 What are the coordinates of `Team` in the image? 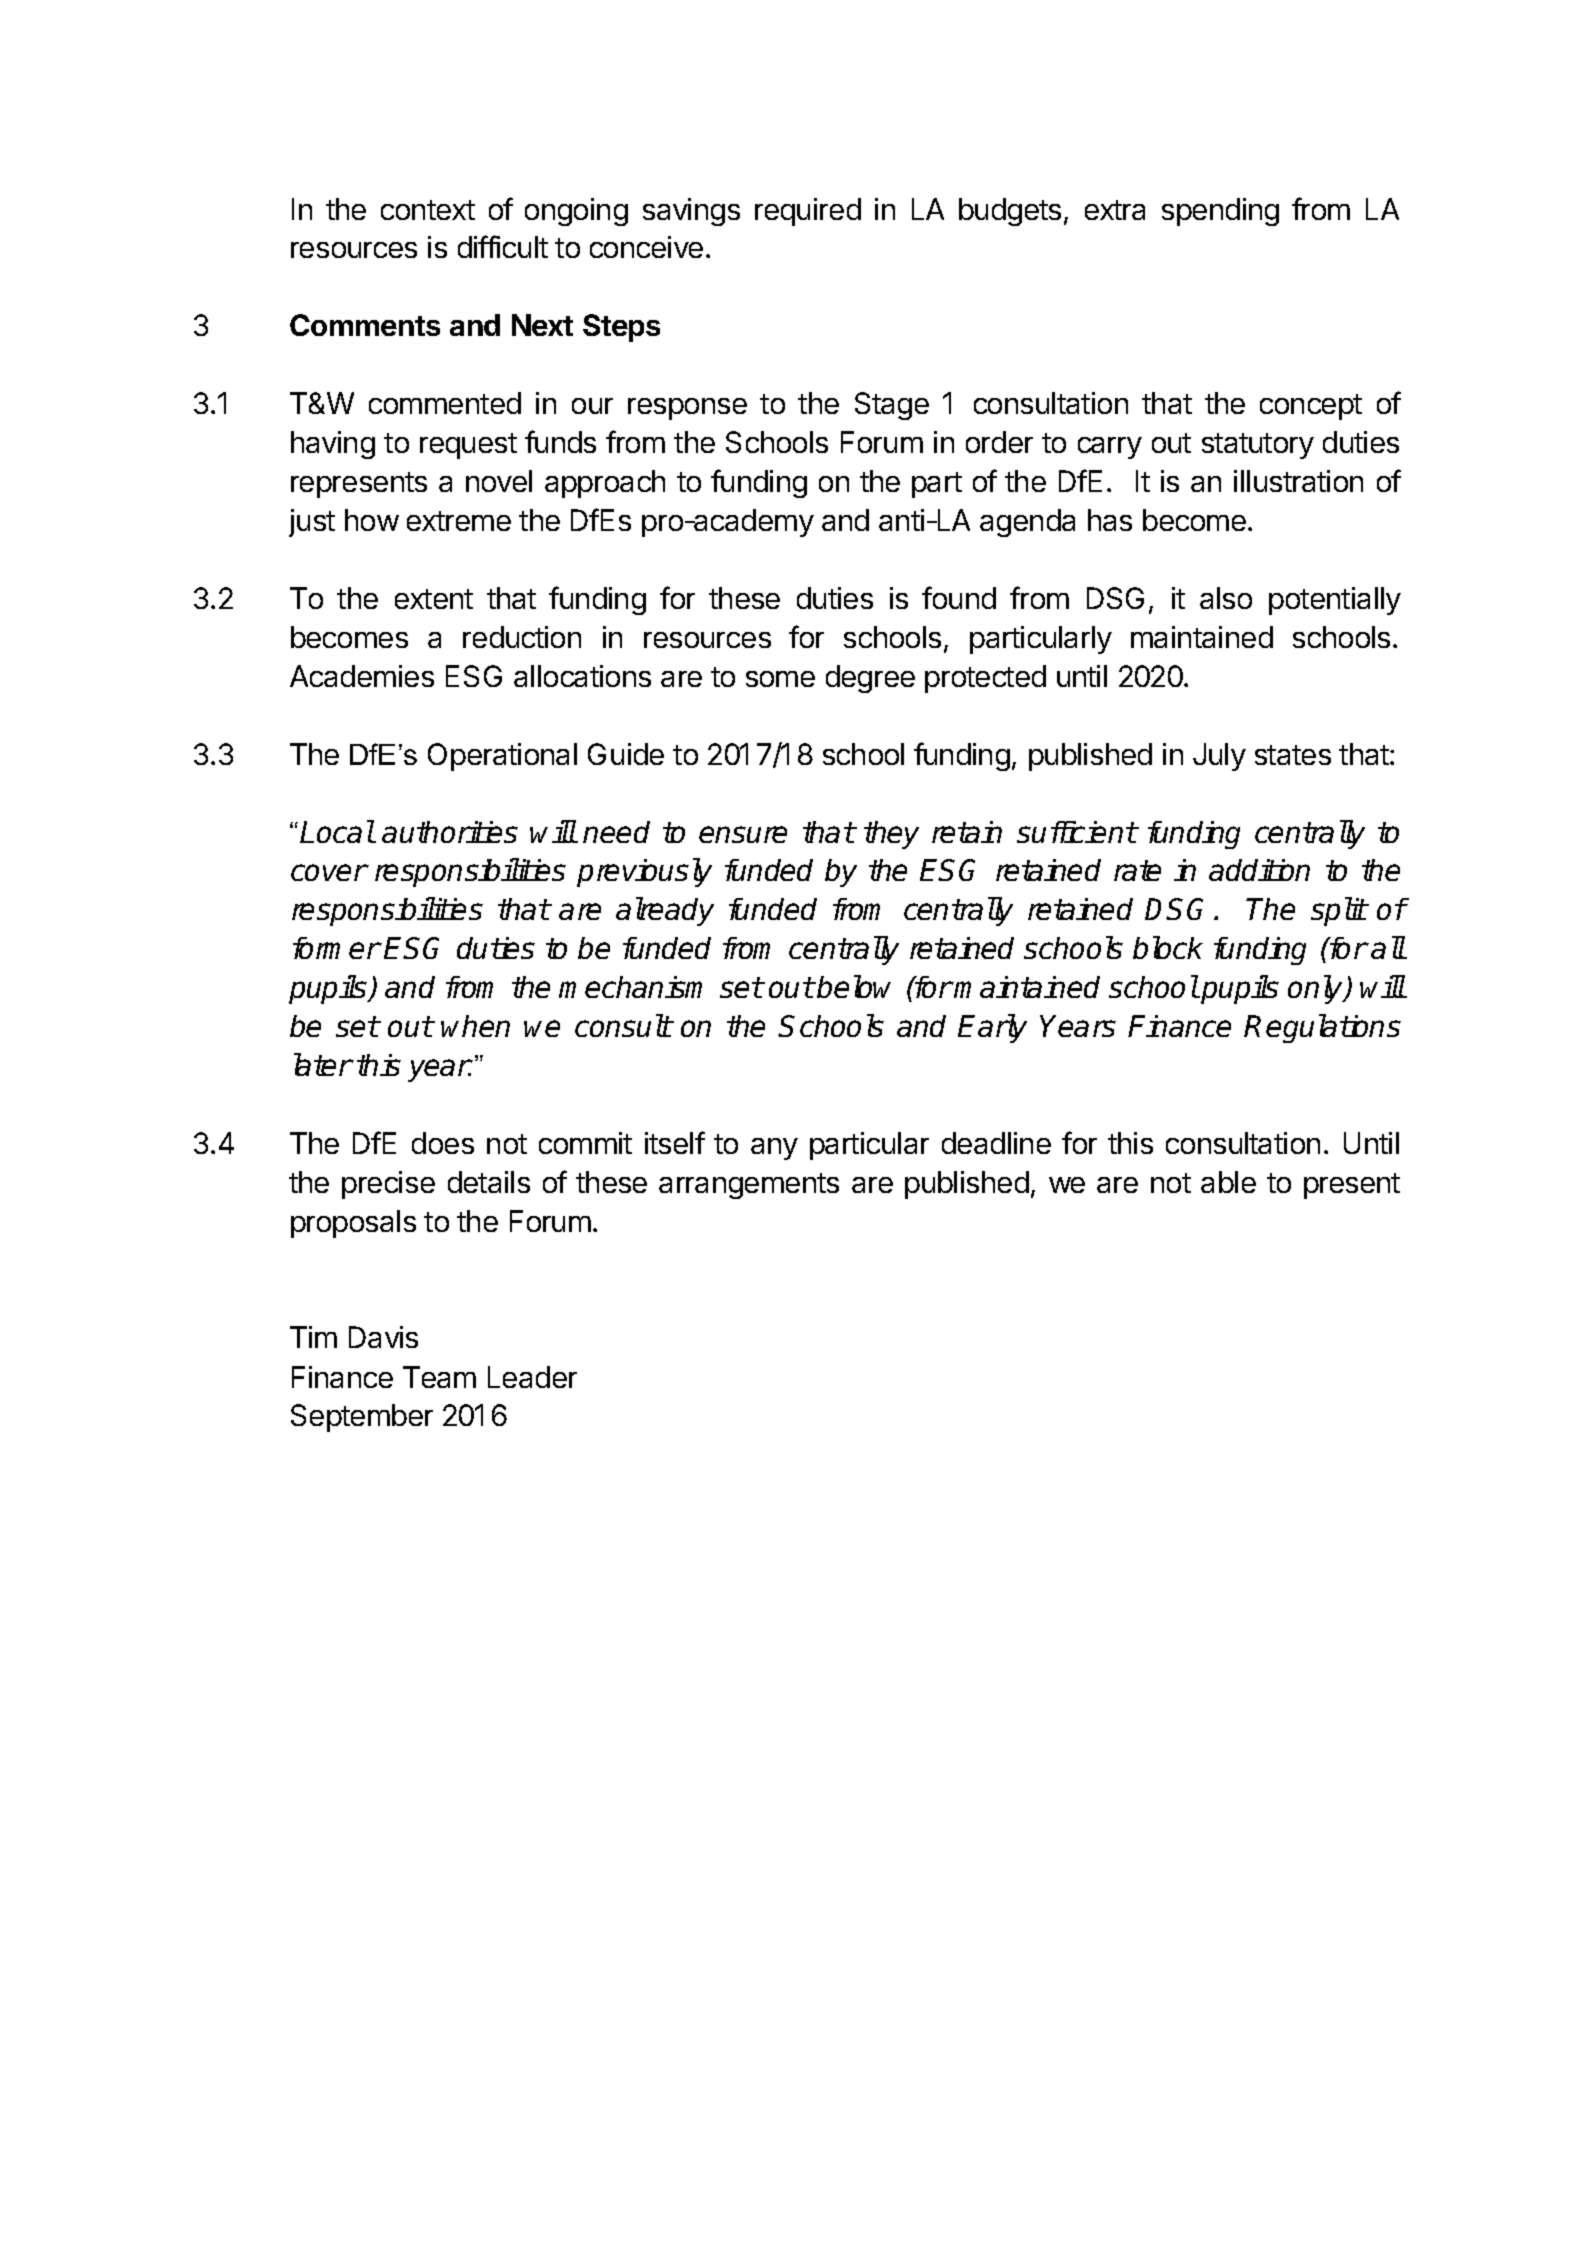 It's located at (439, 1377).
